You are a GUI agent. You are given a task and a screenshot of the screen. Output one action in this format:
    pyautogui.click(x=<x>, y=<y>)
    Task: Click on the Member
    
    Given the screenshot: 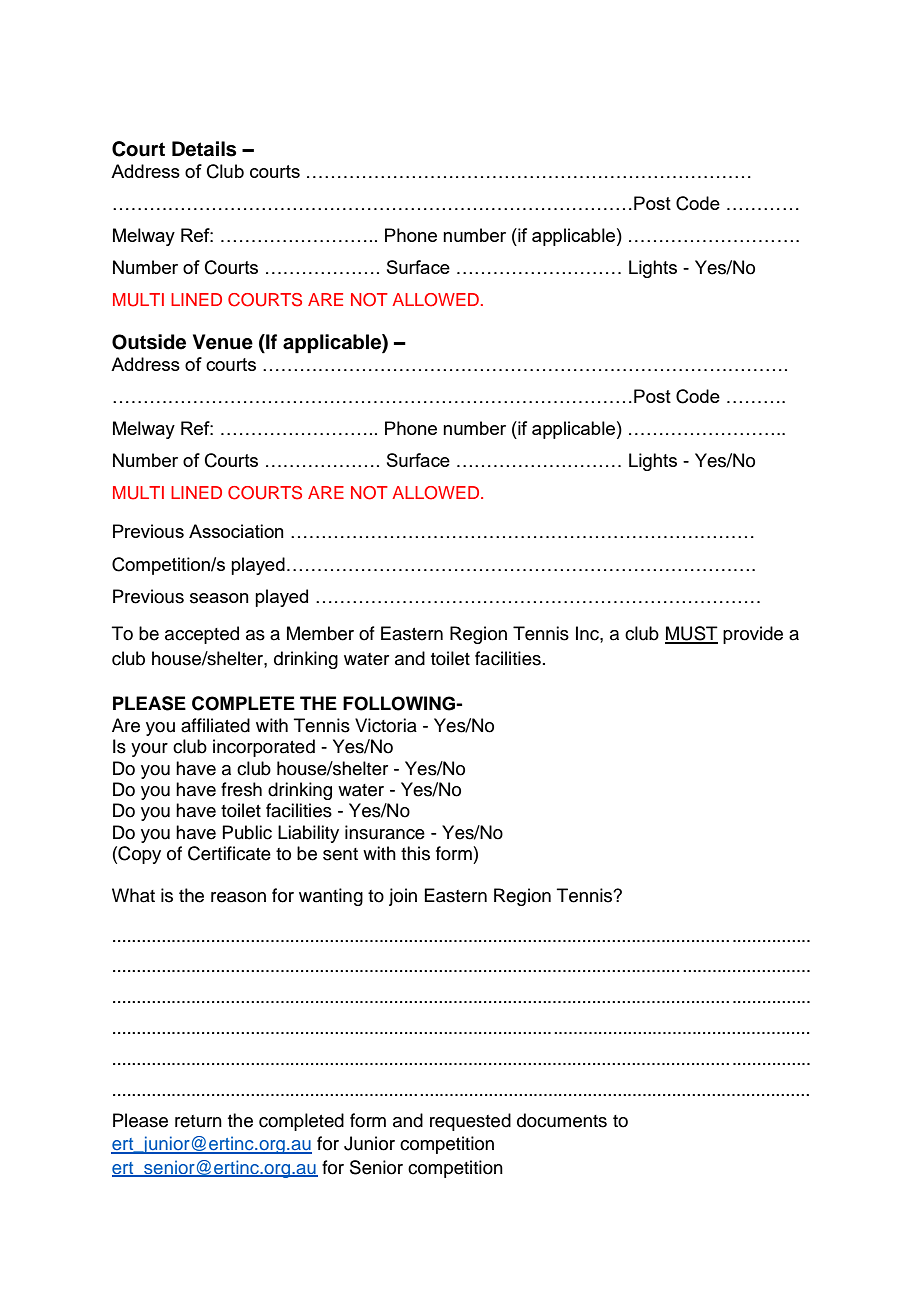 What is the action you would take?
    pyautogui.click(x=320, y=633)
